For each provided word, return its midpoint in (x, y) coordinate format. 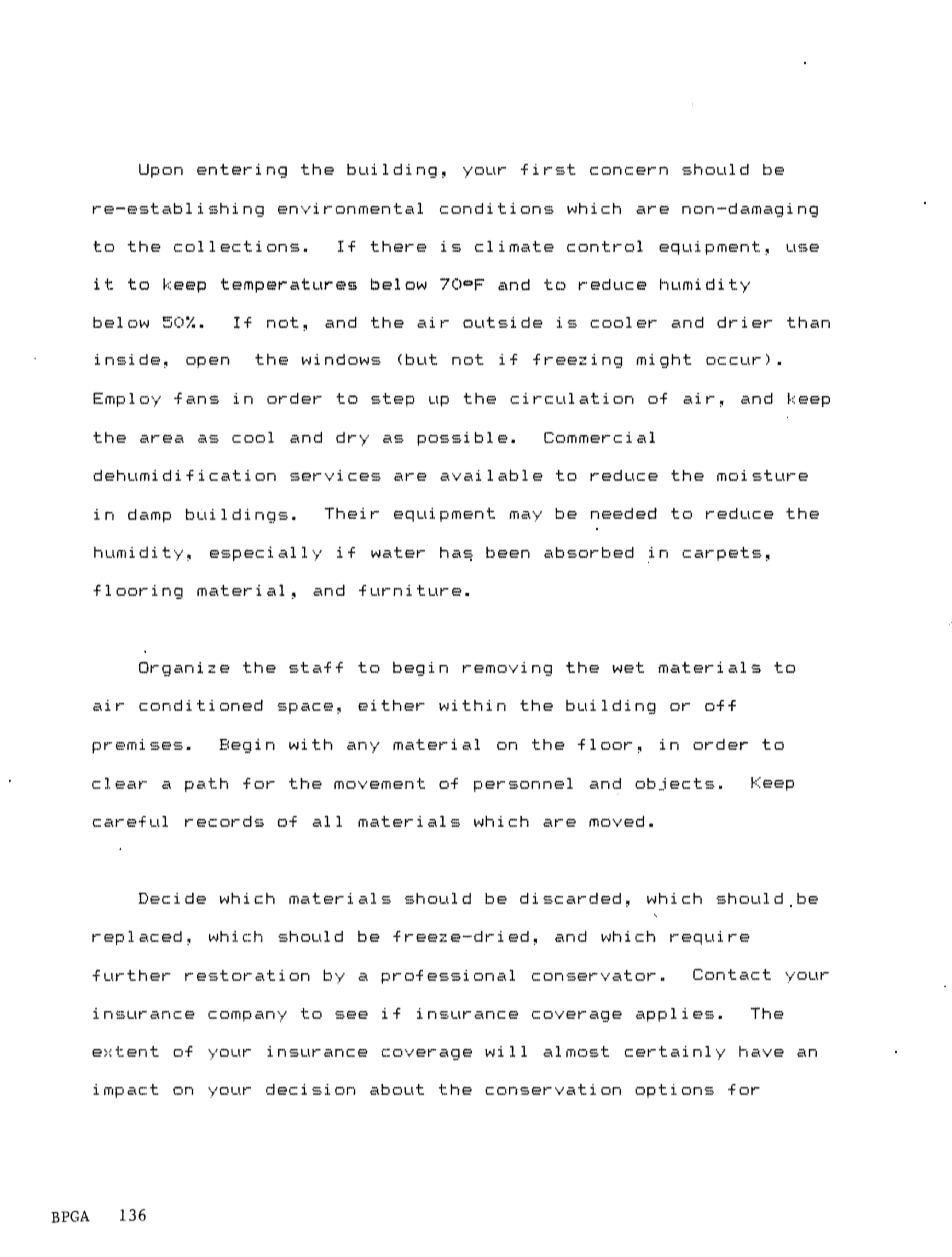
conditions (497, 208)
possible (462, 439)
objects (675, 784)
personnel (523, 785)
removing (507, 669)
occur (733, 361)
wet (628, 667)
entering (242, 171)
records (224, 821)
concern (629, 170)
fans (196, 398)
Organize (184, 669)
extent (125, 1051)
